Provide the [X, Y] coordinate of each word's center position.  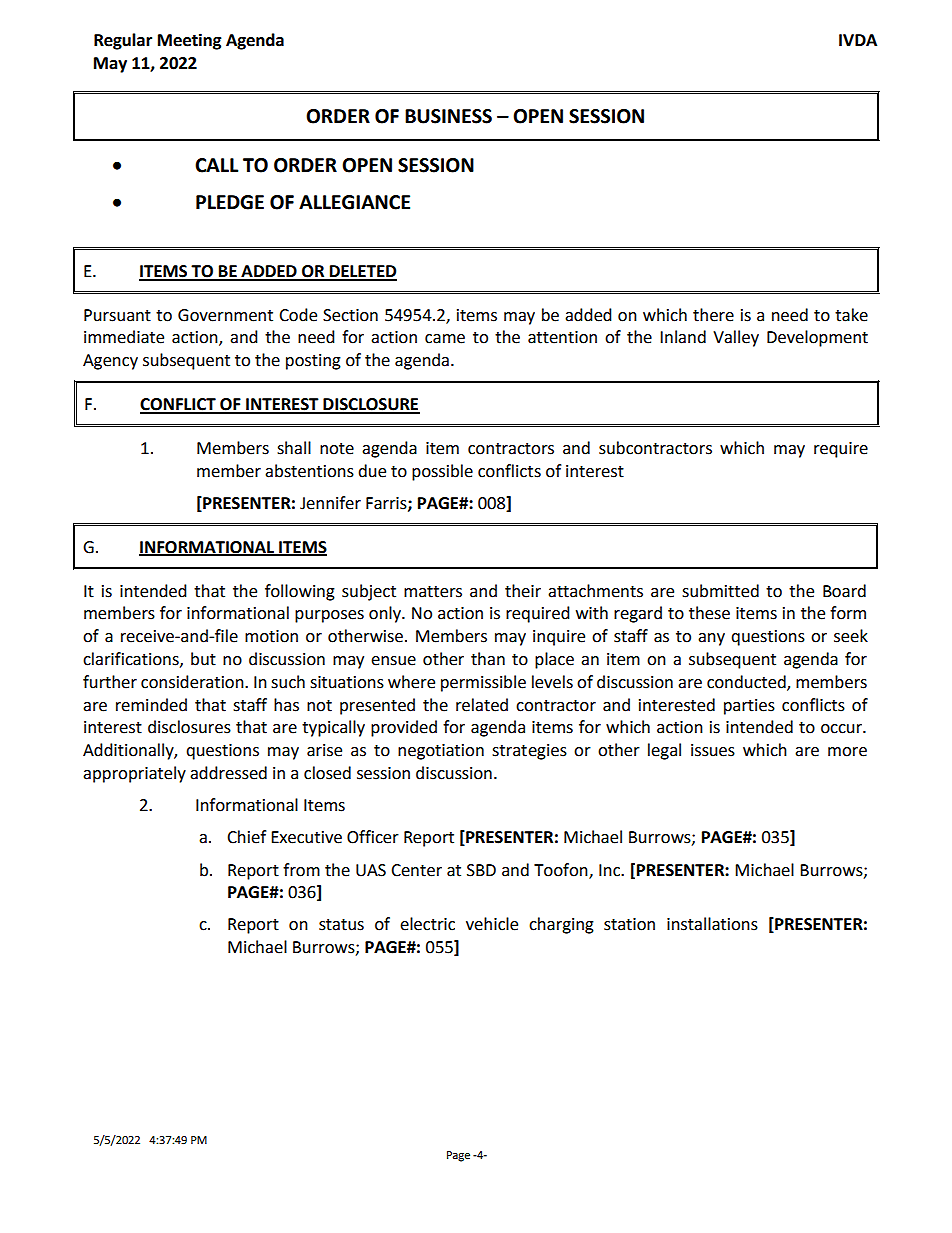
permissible [483, 683]
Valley [736, 338]
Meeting [190, 41]
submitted [720, 591]
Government [225, 315]
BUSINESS [448, 116]
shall [294, 448]
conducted [747, 682]
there [713, 315]
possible [442, 472]
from [301, 870]
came [445, 339]
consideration [193, 682]
